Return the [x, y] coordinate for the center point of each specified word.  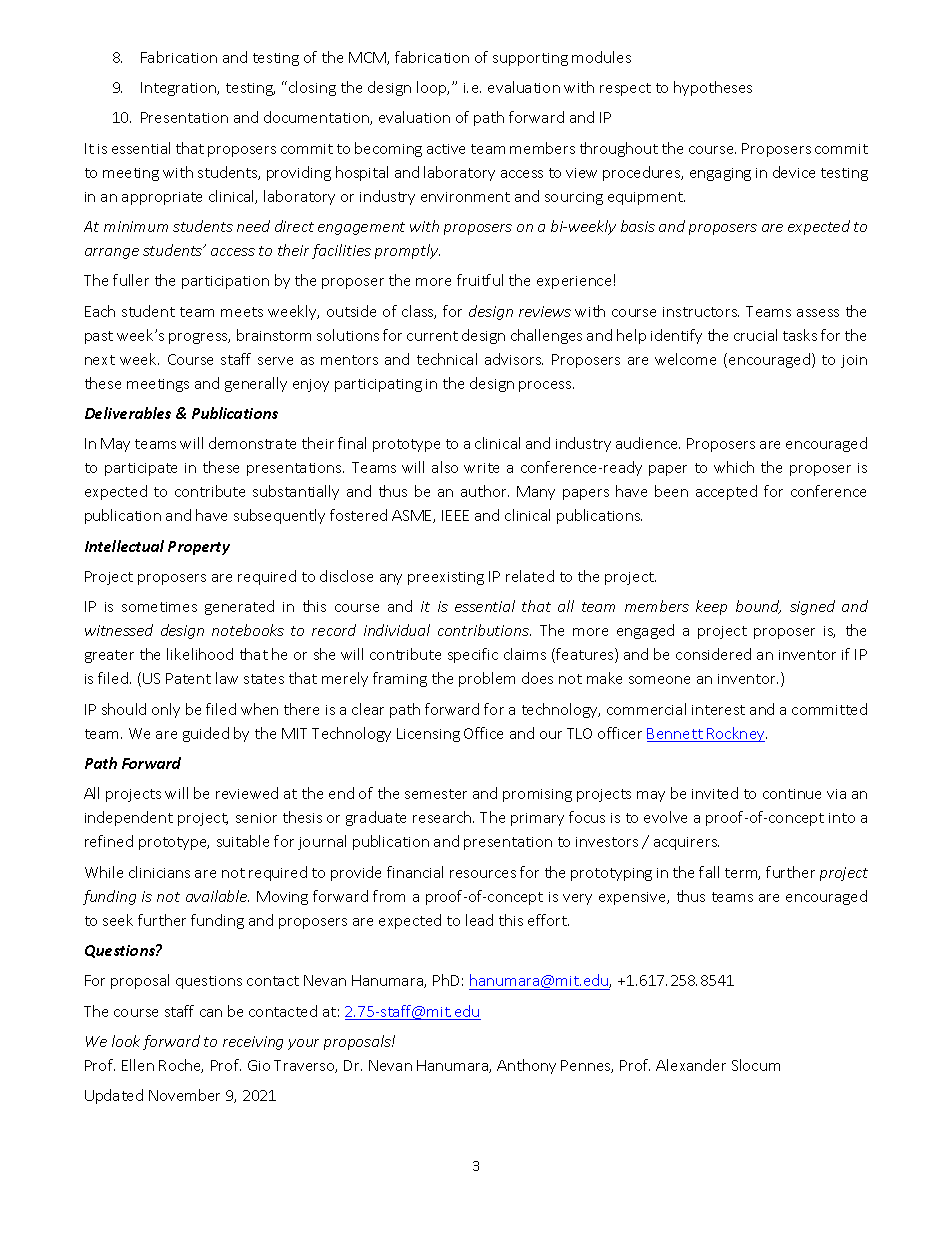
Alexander [691, 1065]
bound [758, 607]
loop [433, 88]
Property [199, 548]
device [794, 172]
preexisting [446, 578]
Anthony [526, 1066]
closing [312, 88]
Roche [181, 1066]
